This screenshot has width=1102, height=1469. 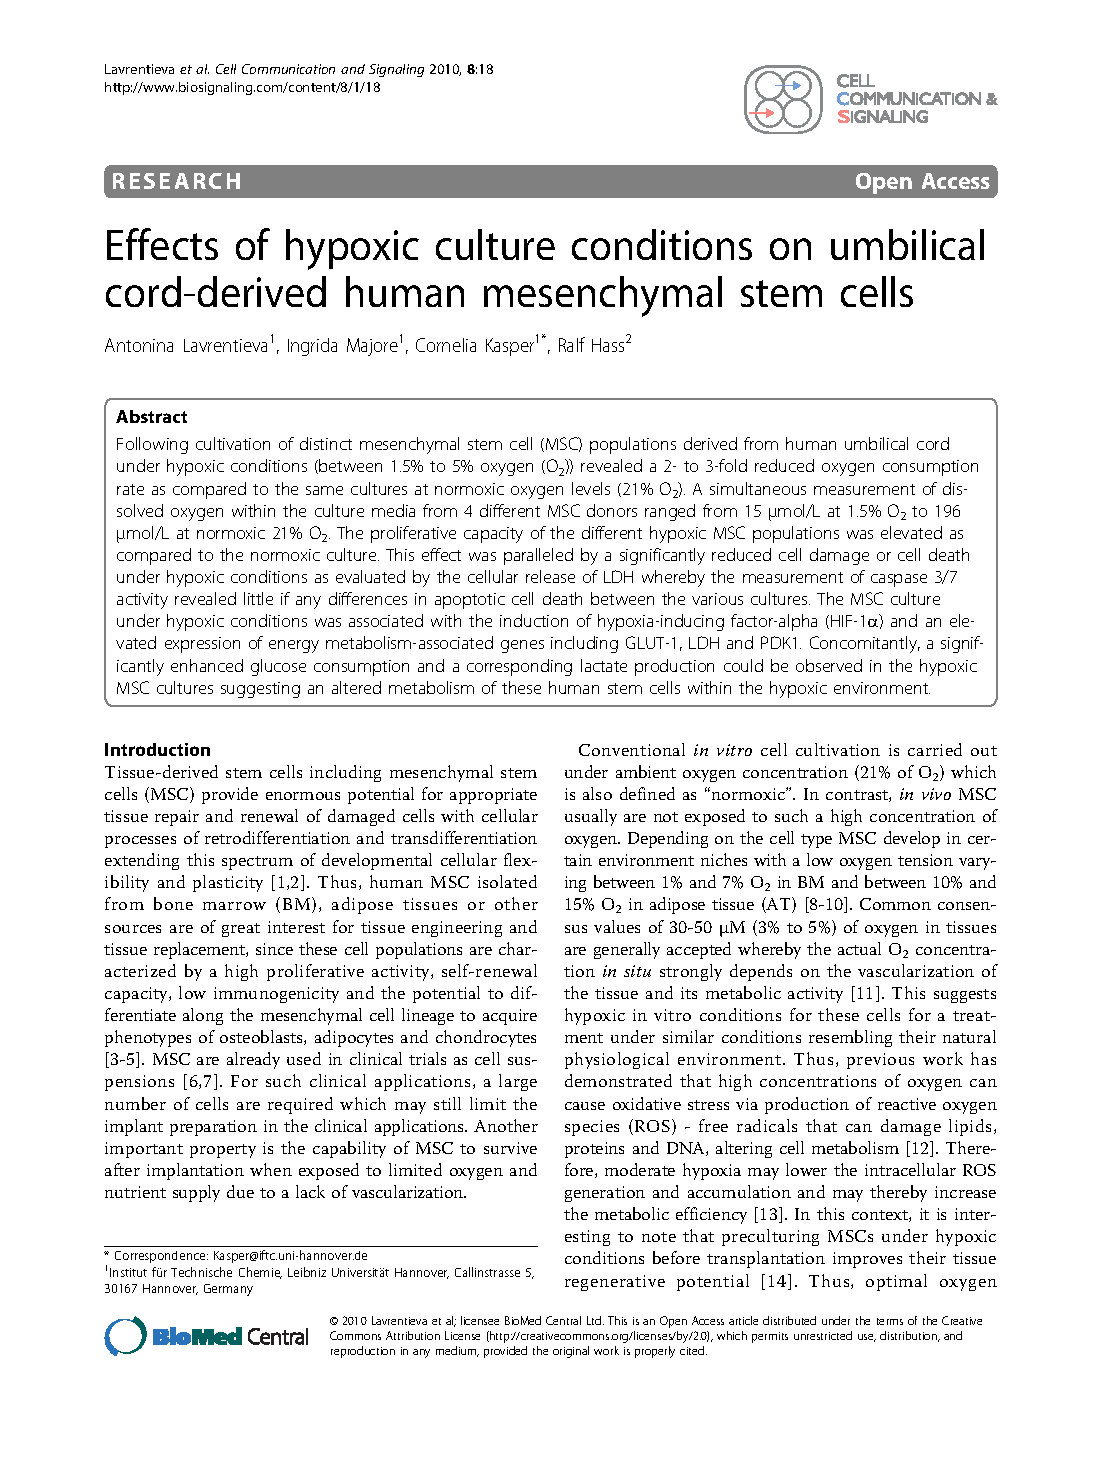 I want to click on Ralf, so click(x=572, y=344).
